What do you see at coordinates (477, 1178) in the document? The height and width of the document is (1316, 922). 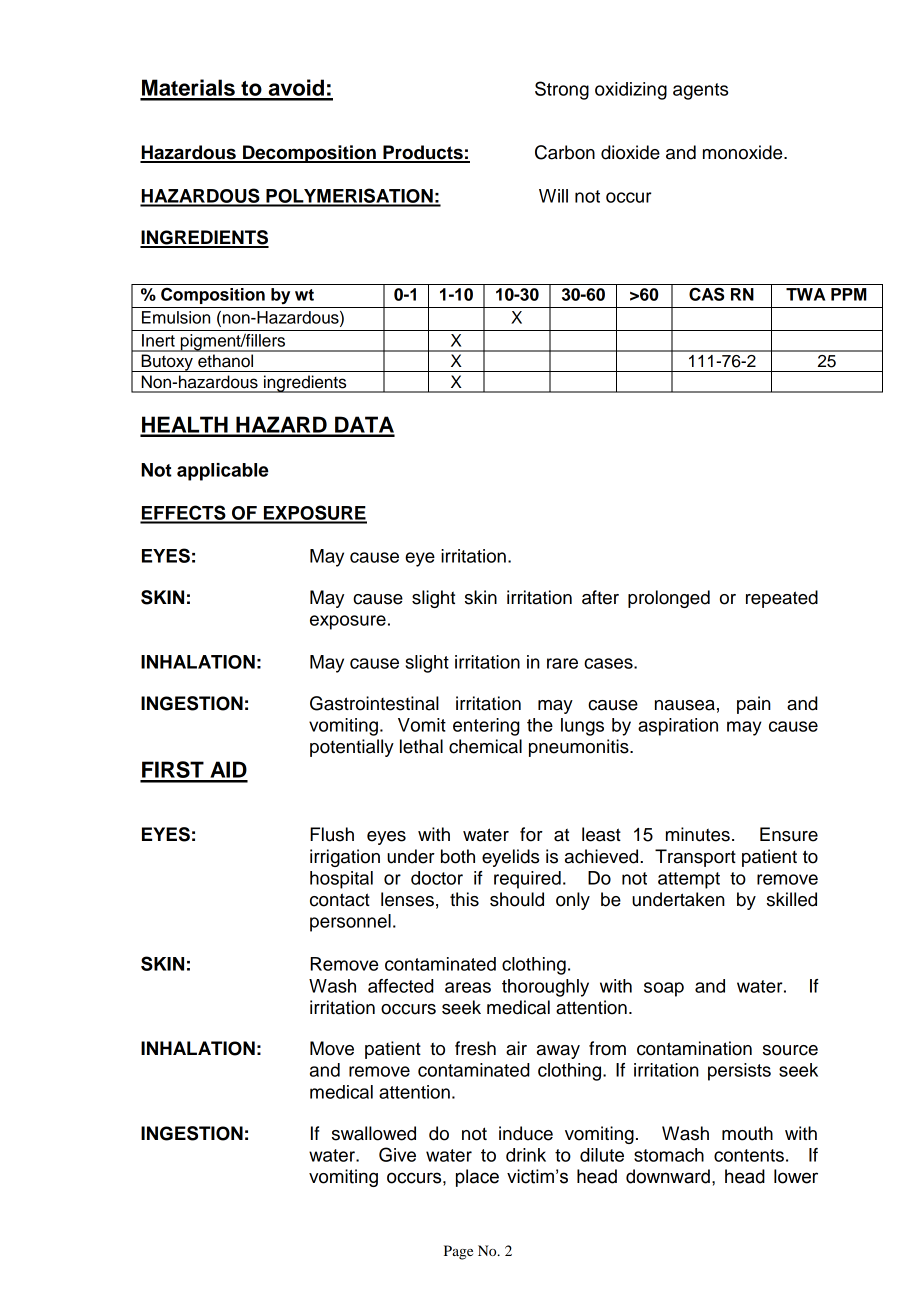 I see `place` at bounding box center [477, 1178].
